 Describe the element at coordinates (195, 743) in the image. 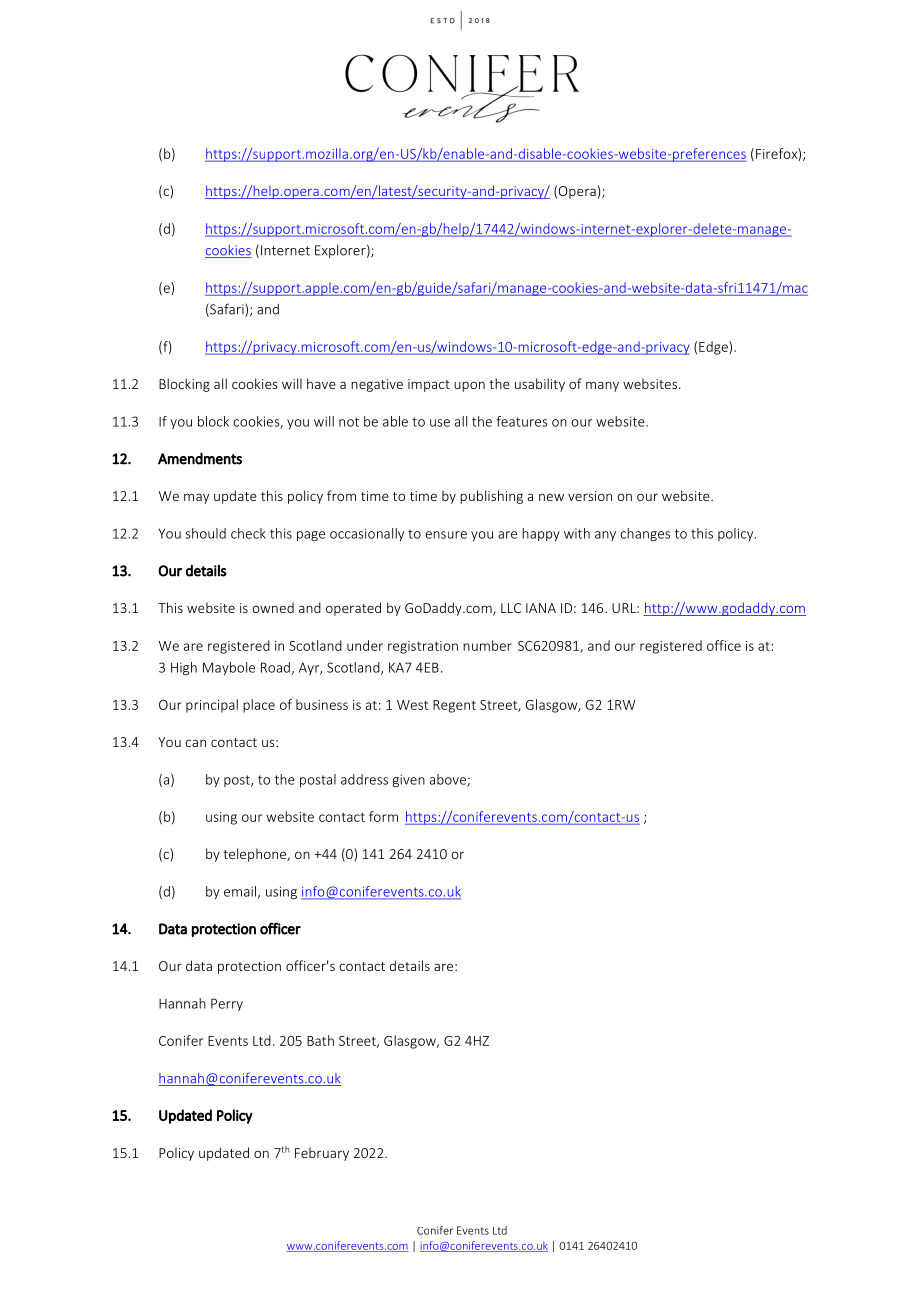

I see `can` at that location.
